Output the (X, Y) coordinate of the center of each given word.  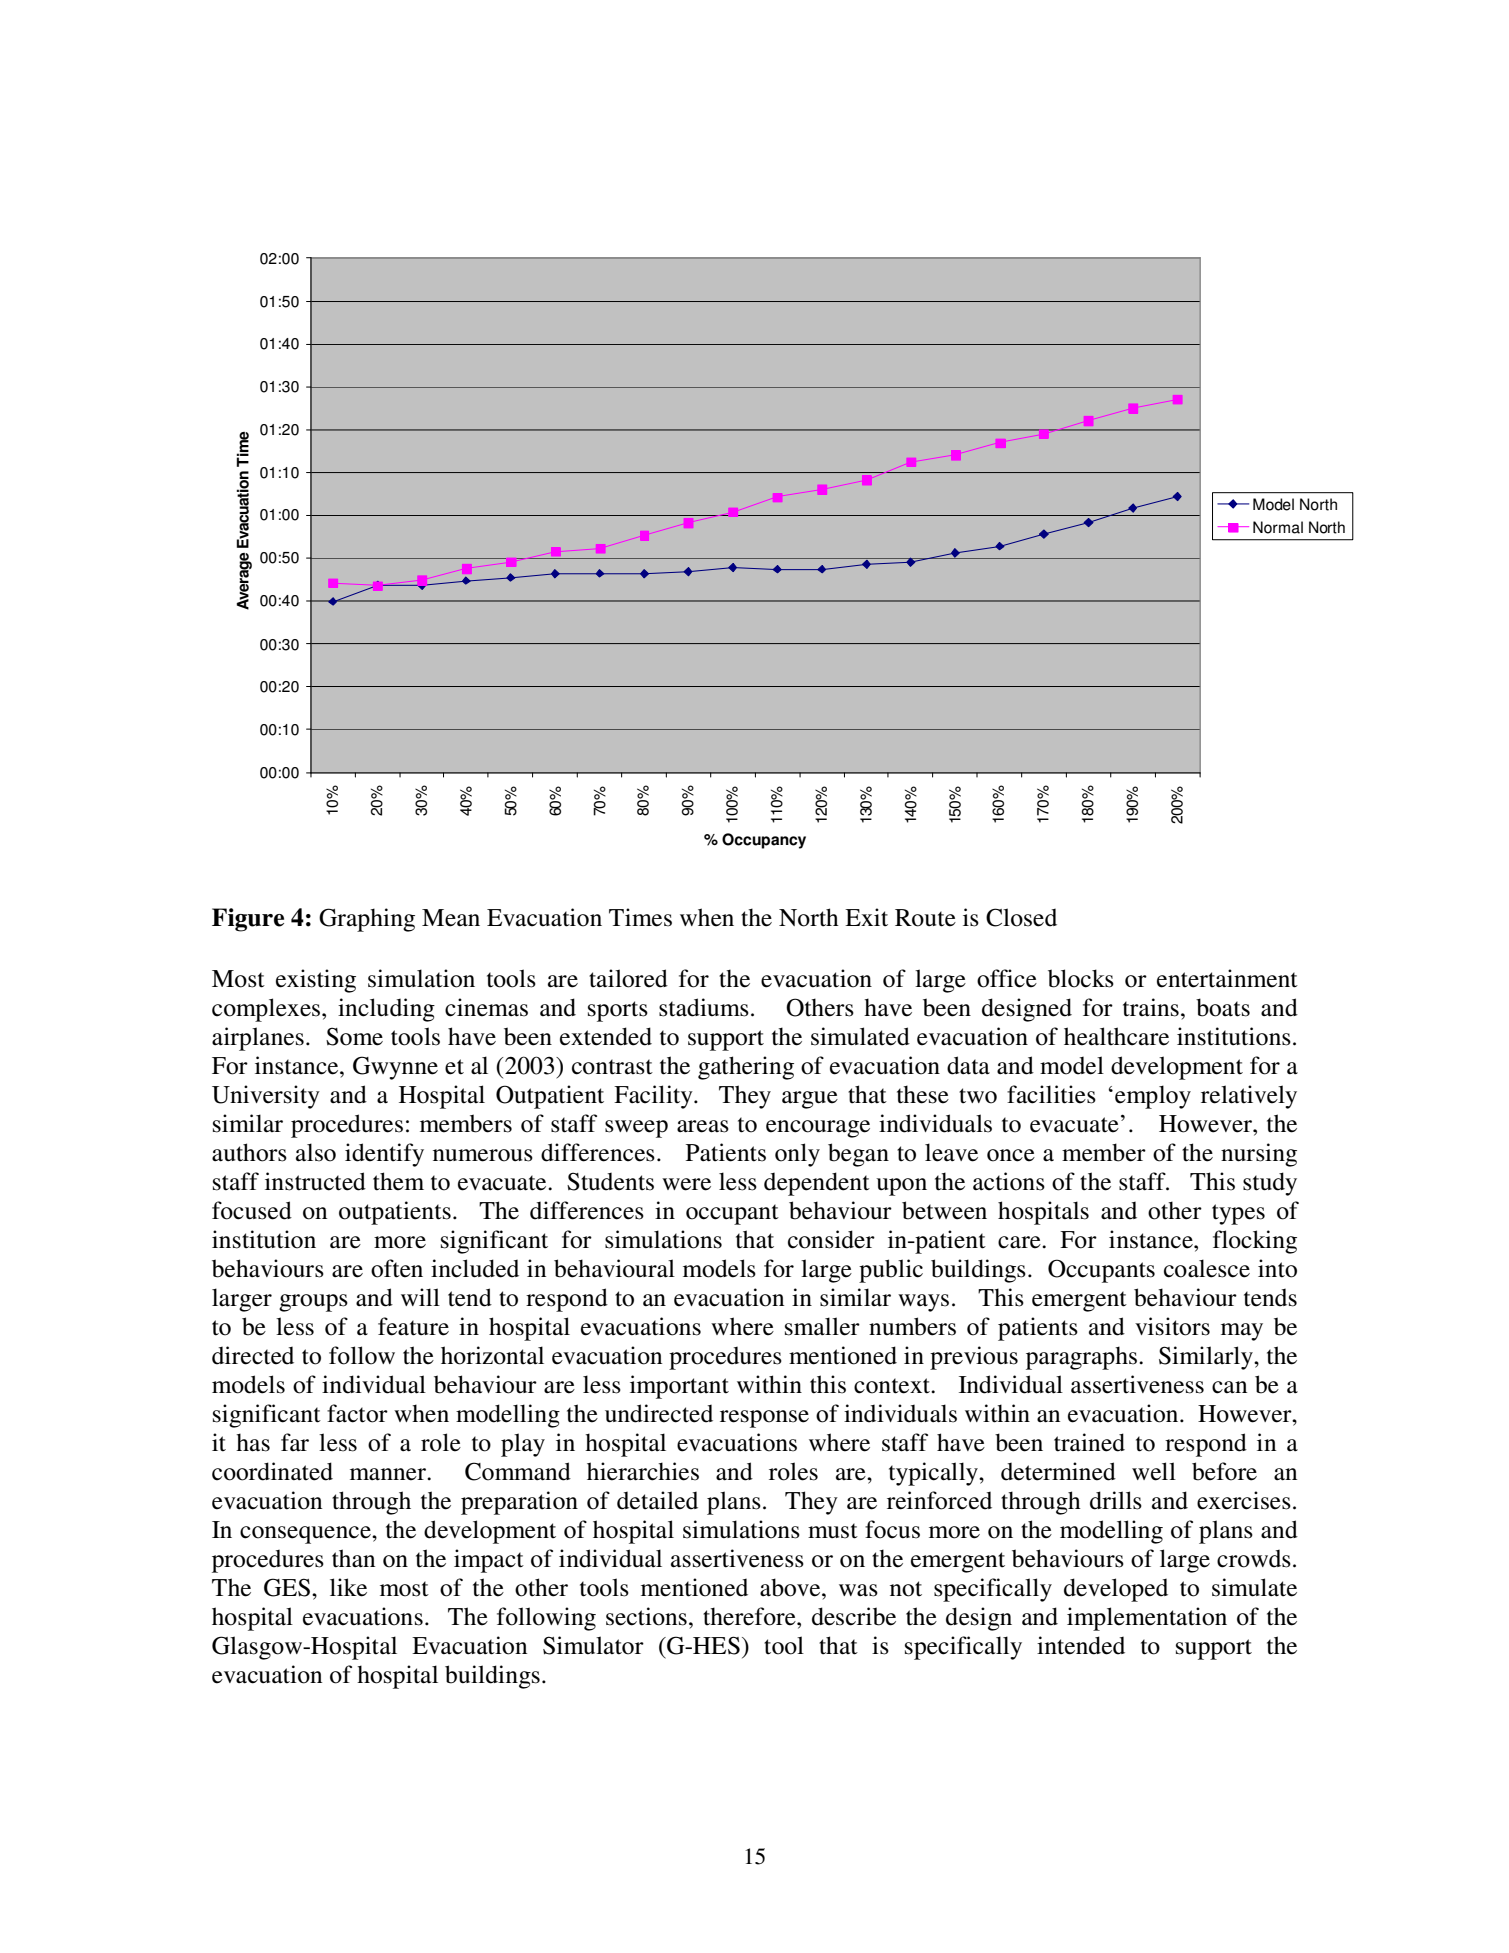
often (397, 1268)
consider (831, 1239)
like (348, 1587)
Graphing (367, 920)
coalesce (1207, 1268)
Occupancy (764, 841)
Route (925, 918)
